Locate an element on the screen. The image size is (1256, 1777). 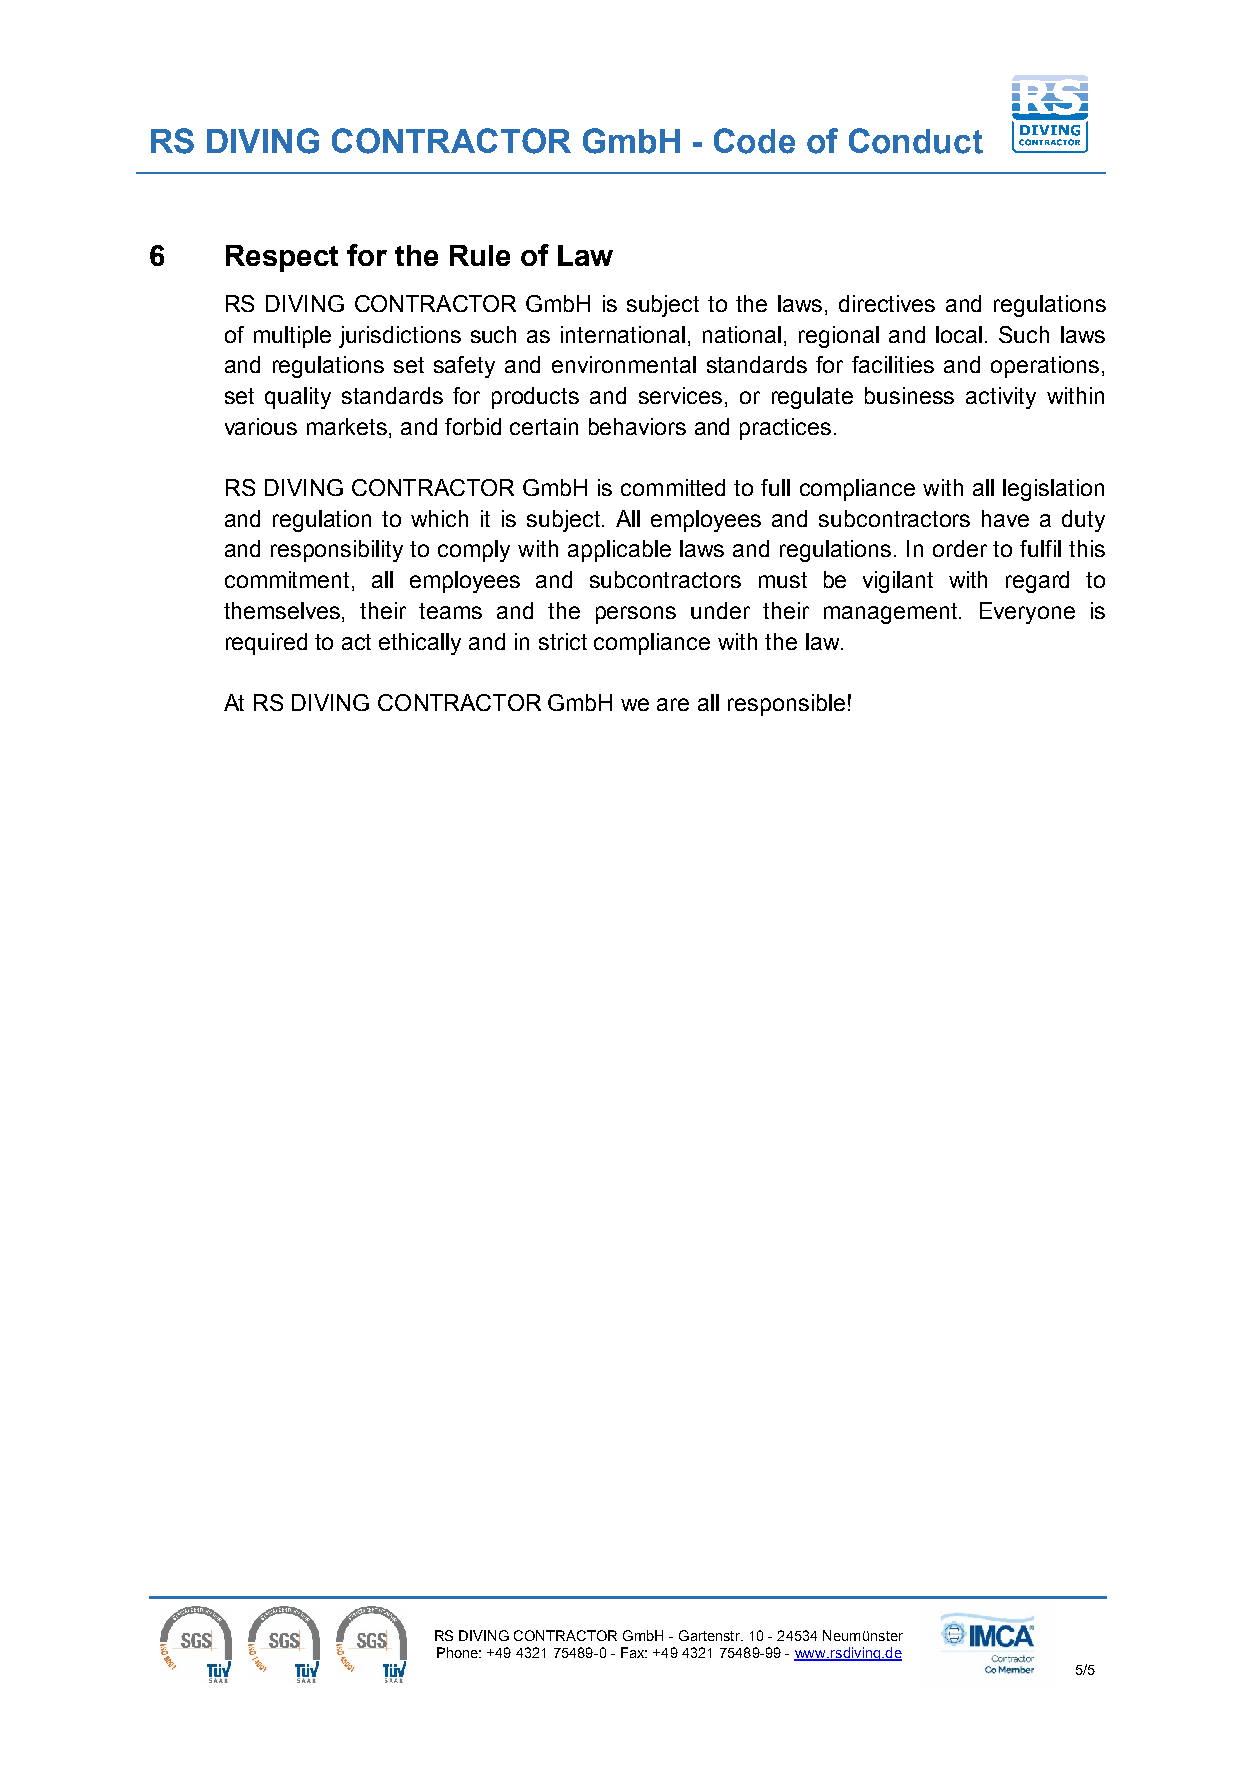
markets is located at coordinates (348, 428).
